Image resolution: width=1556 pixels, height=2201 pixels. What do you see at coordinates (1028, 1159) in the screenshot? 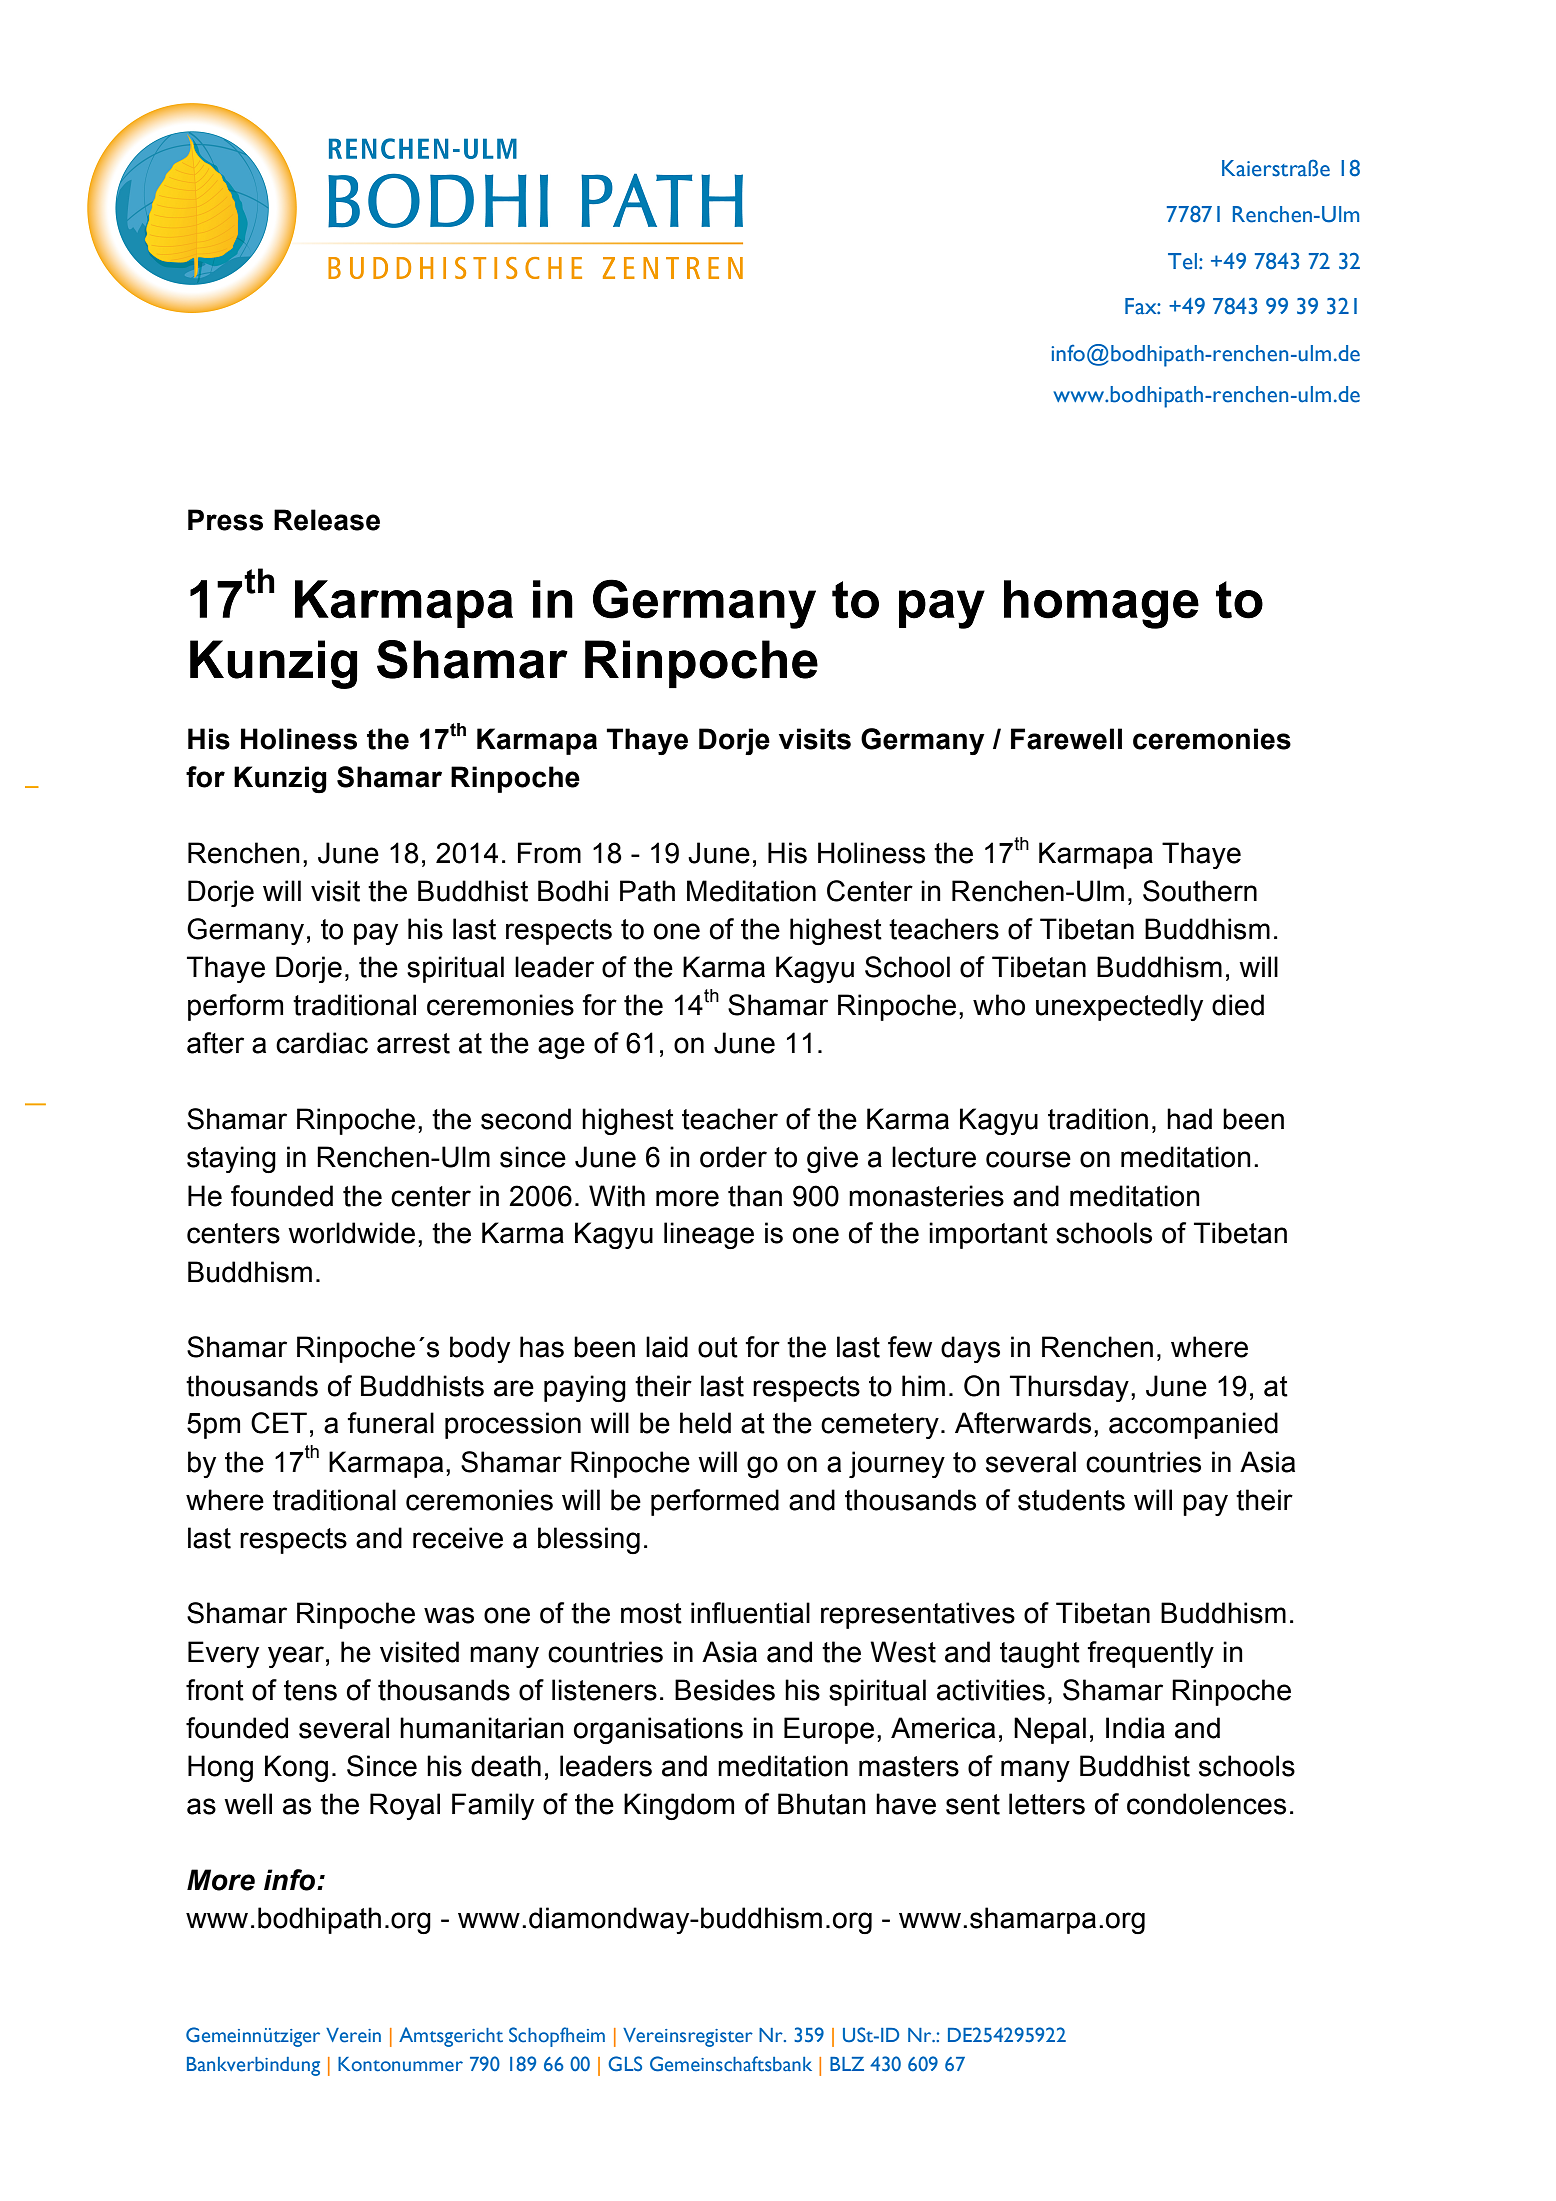
I see `course` at bounding box center [1028, 1159].
